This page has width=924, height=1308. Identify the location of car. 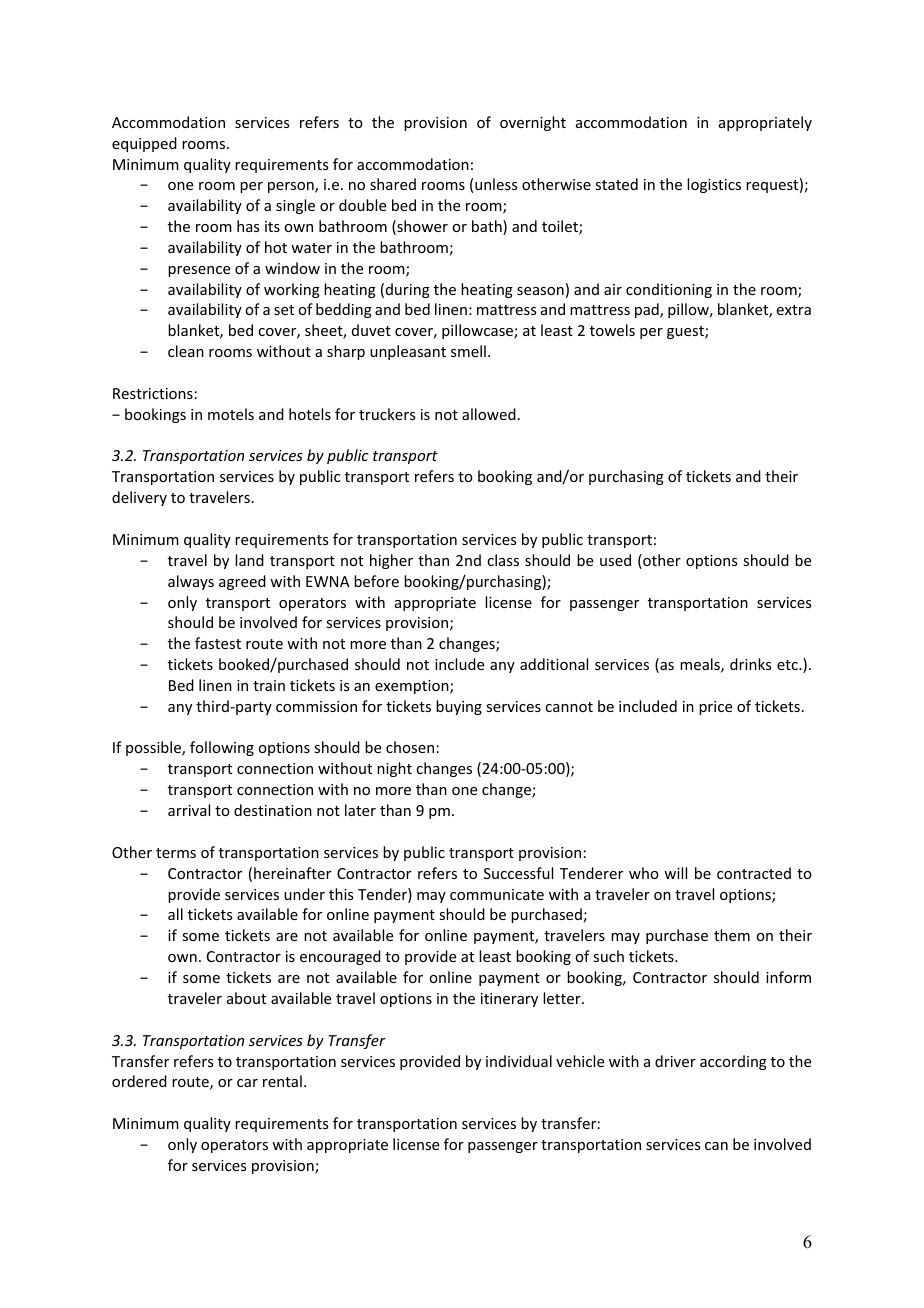
(247, 1083).
